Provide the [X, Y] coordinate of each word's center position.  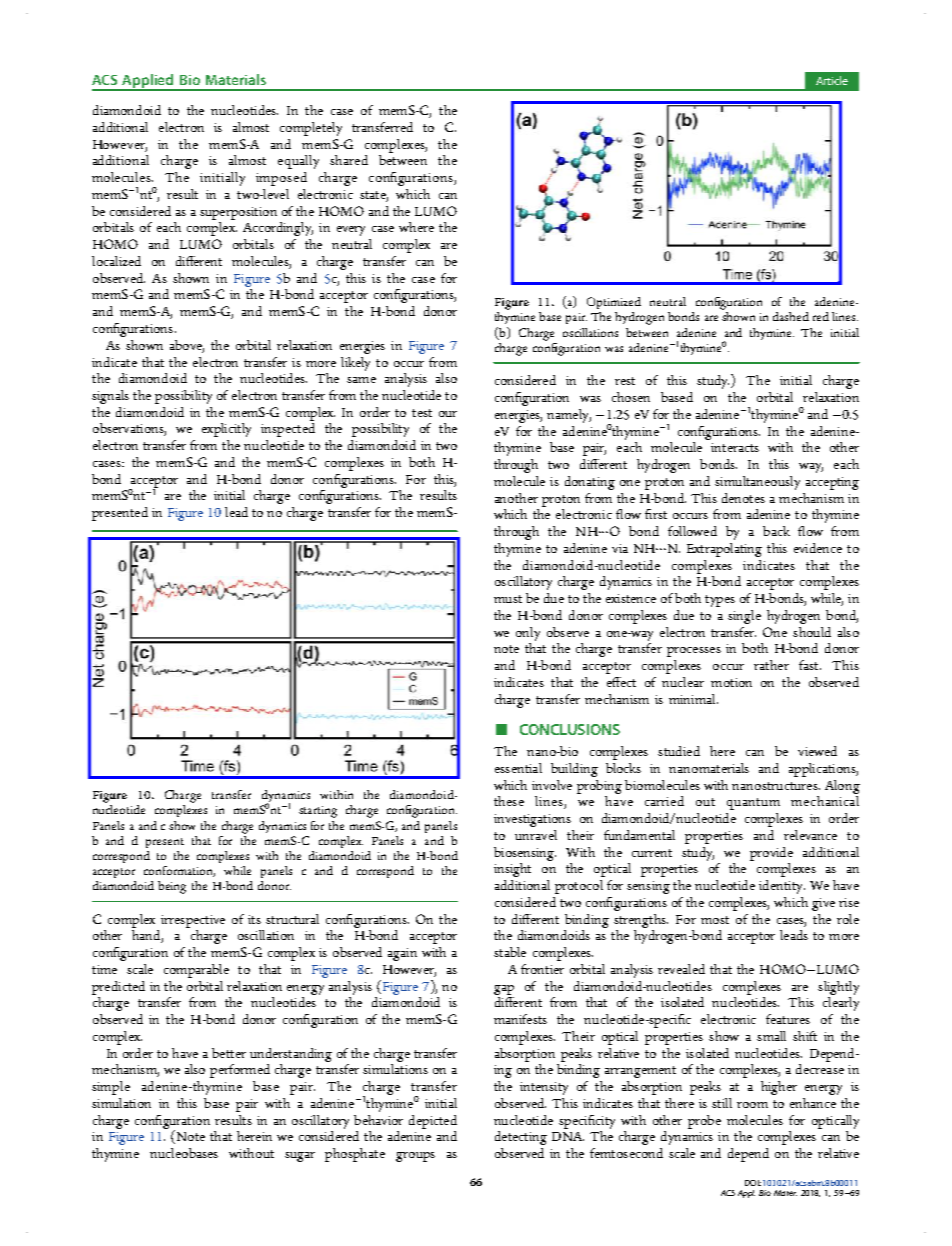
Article [832, 80]
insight [512, 870]
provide [771, 854]
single [744, 617]
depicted [433, 1122]
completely [311, 129]
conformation [179, 871]
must [508, 599]
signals [110, 397]
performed [240, 1071]
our [448, 414]
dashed [791, 316]
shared [349, 160]
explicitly [226, 430]
